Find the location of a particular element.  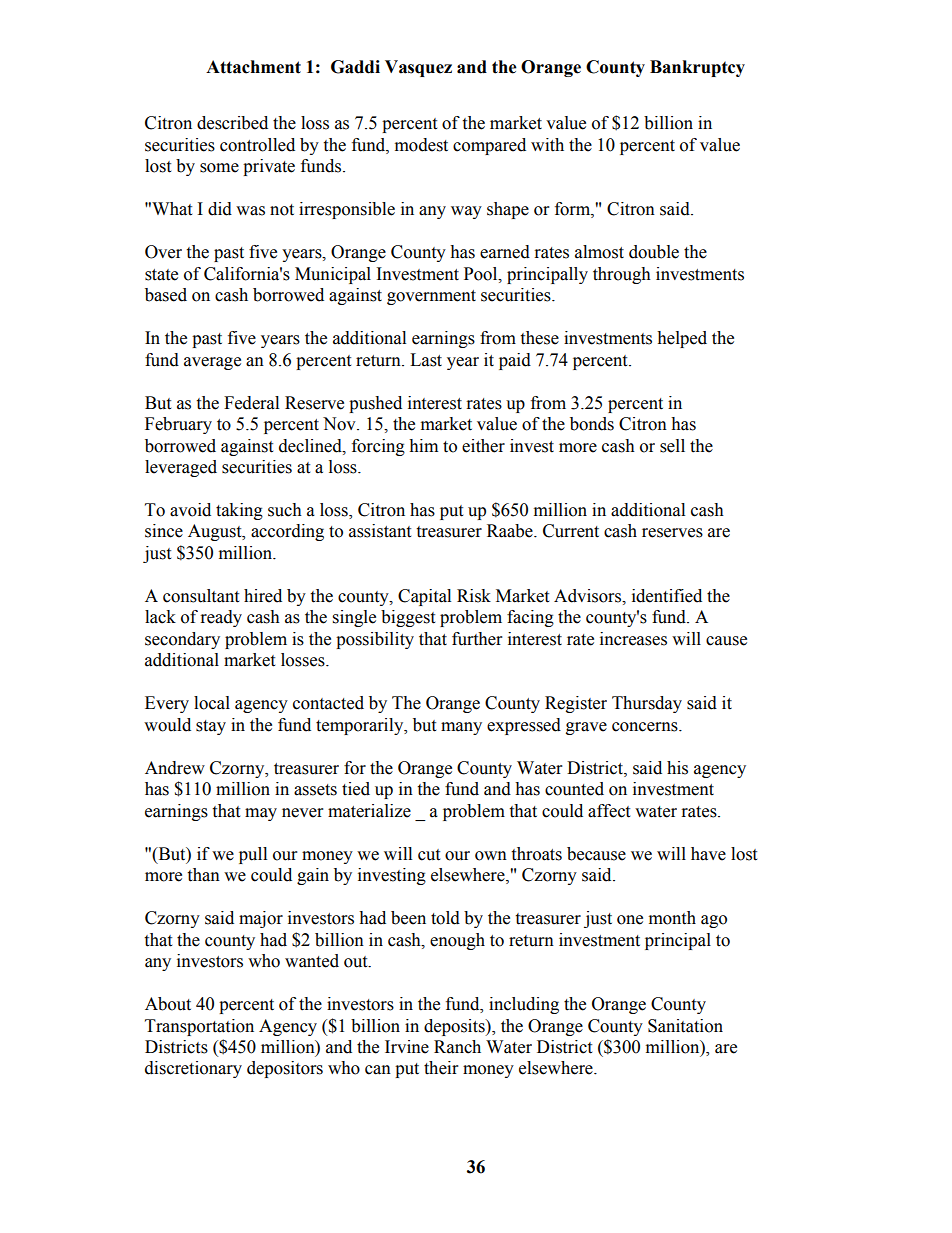

sell is located at coordinates (672, 446).
